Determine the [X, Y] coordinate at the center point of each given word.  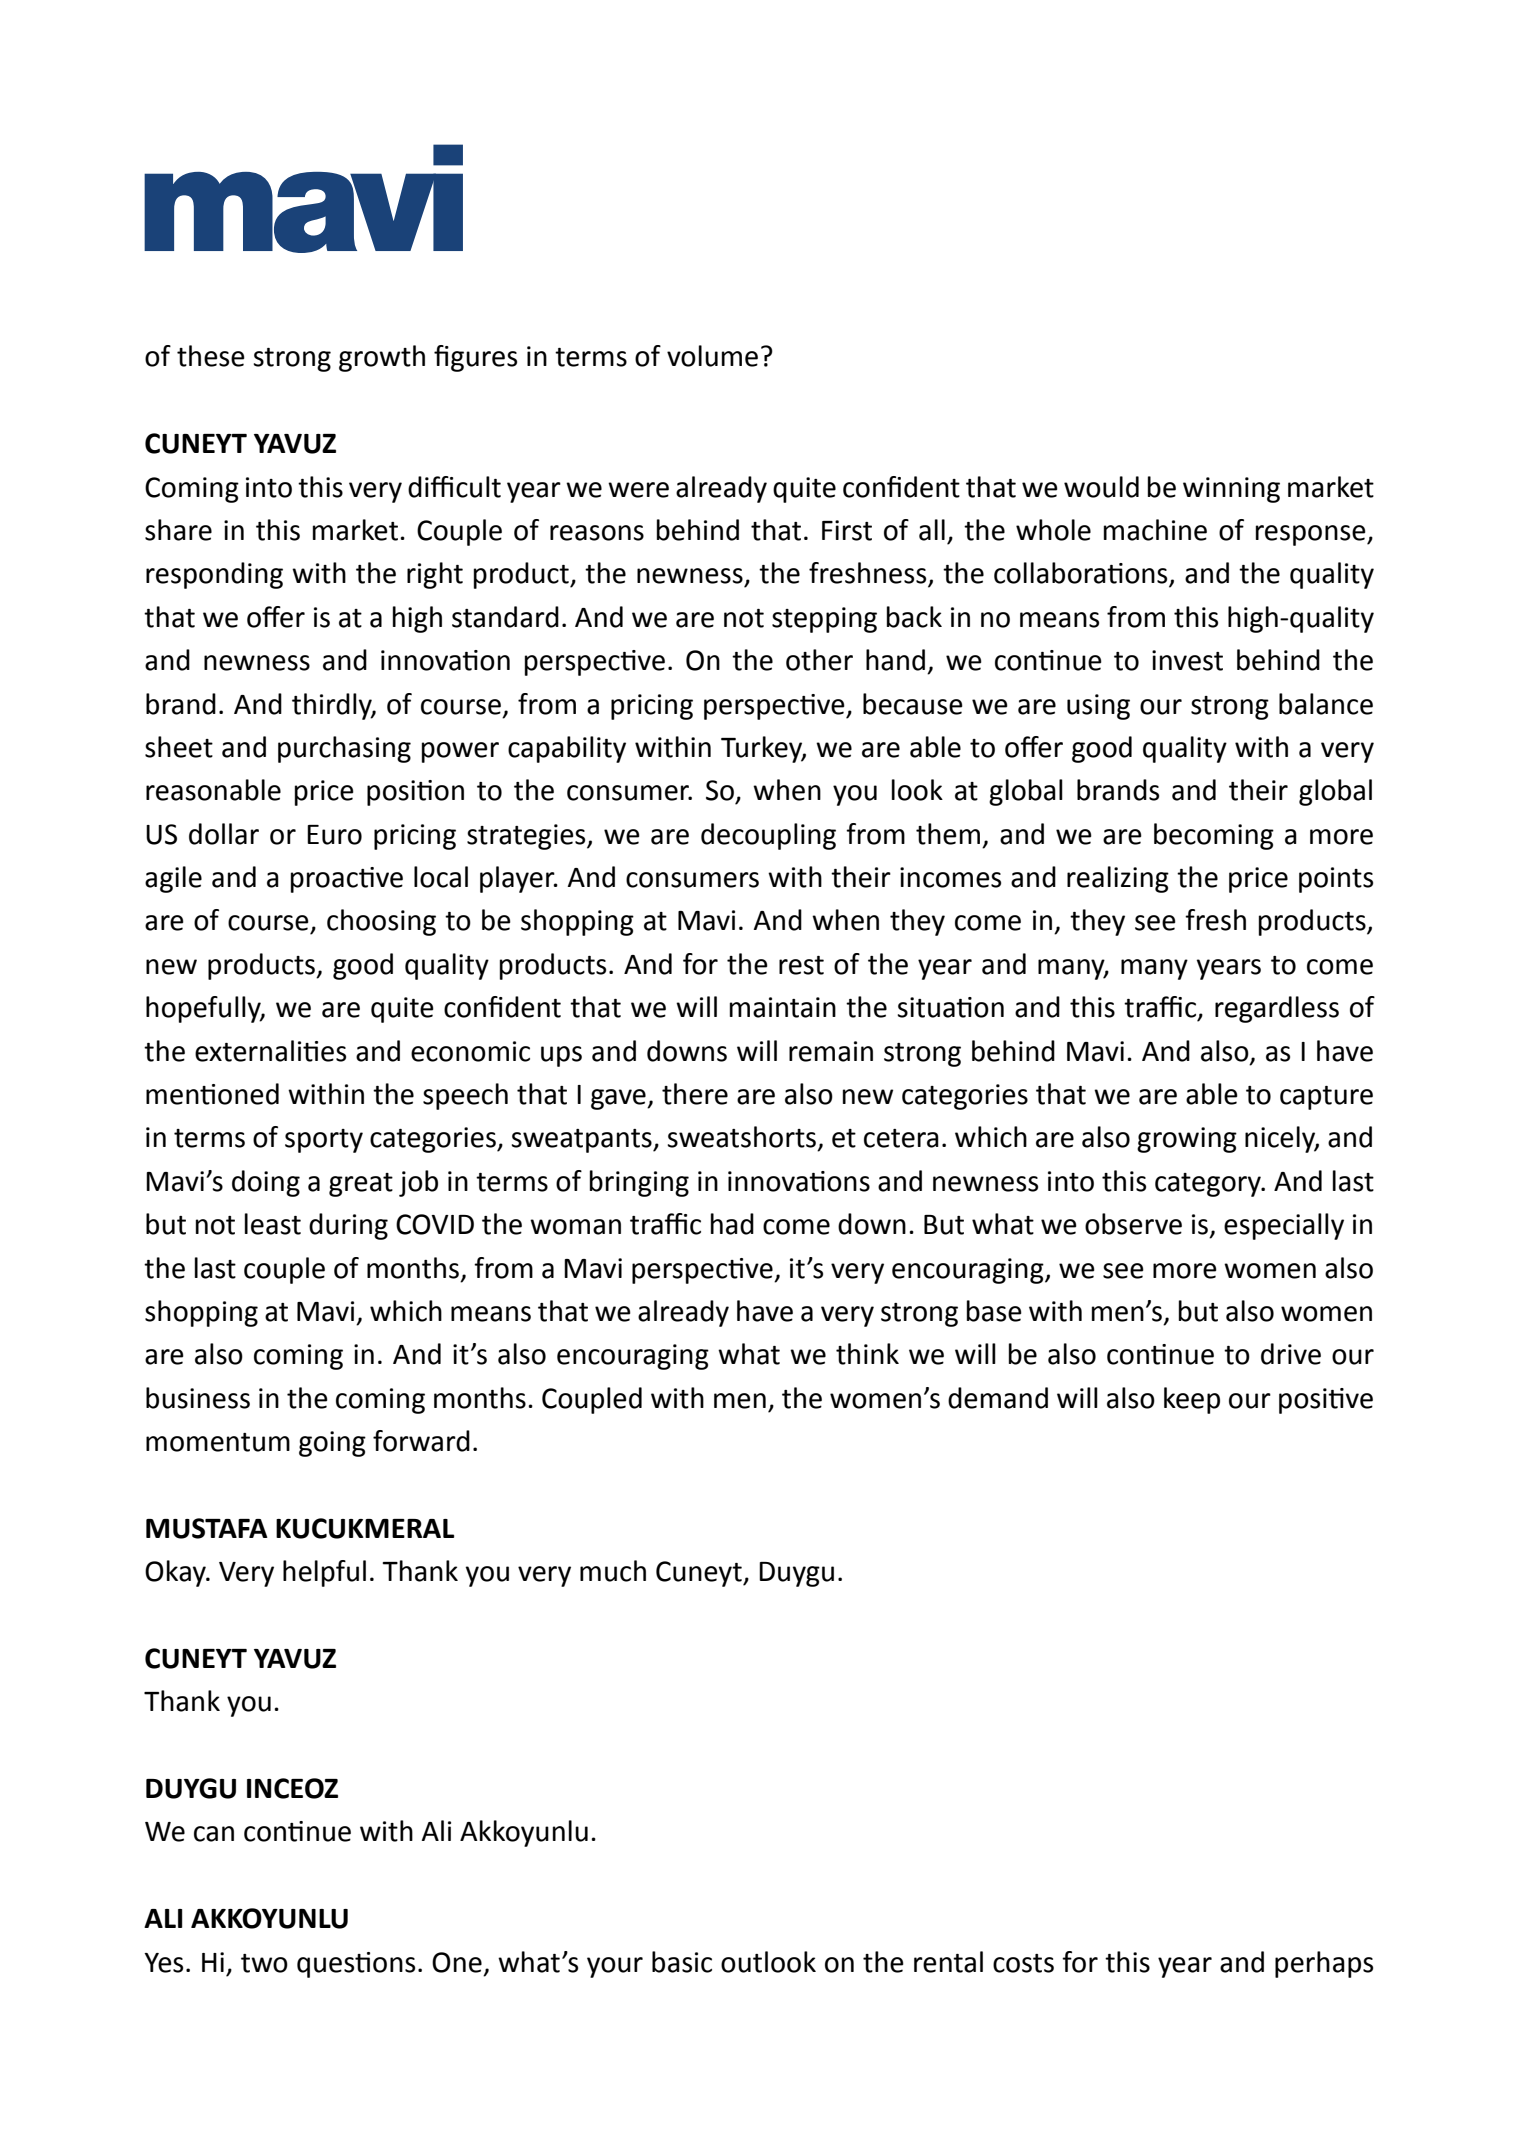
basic [682, 1962]
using [1098, 707]
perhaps [1324, 1964]
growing [1187, 1140]
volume [712, 356]
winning [1231, 490]
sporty [324, 1141]
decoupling [768, 836]
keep [1192, 1400]
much [613, 1571]
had [732, 1224]
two [264, 1963]
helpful [324, 1573]
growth [382, 358]
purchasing [344, 749]
